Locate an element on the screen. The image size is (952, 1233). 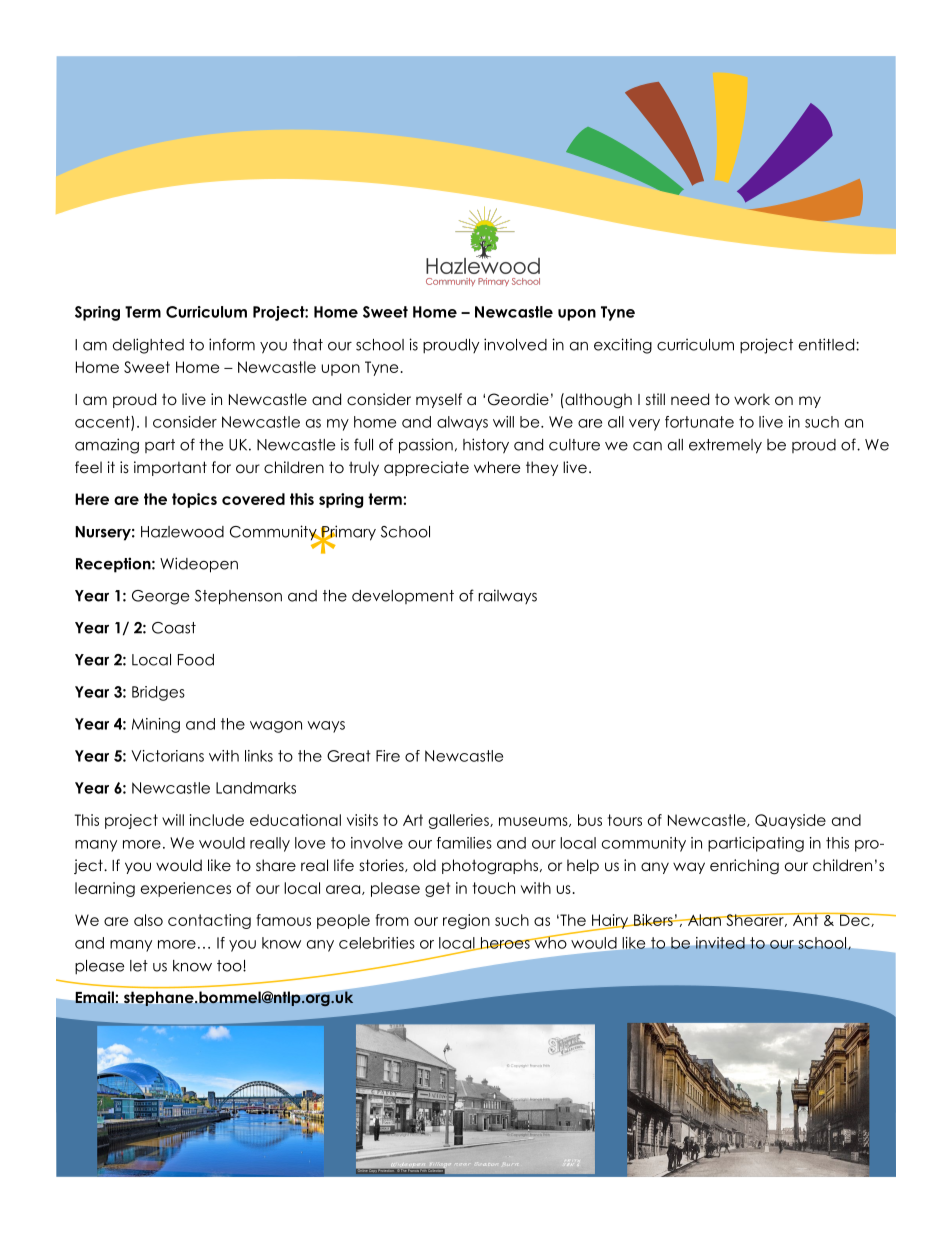
work is located at coordinates (752, 399).
